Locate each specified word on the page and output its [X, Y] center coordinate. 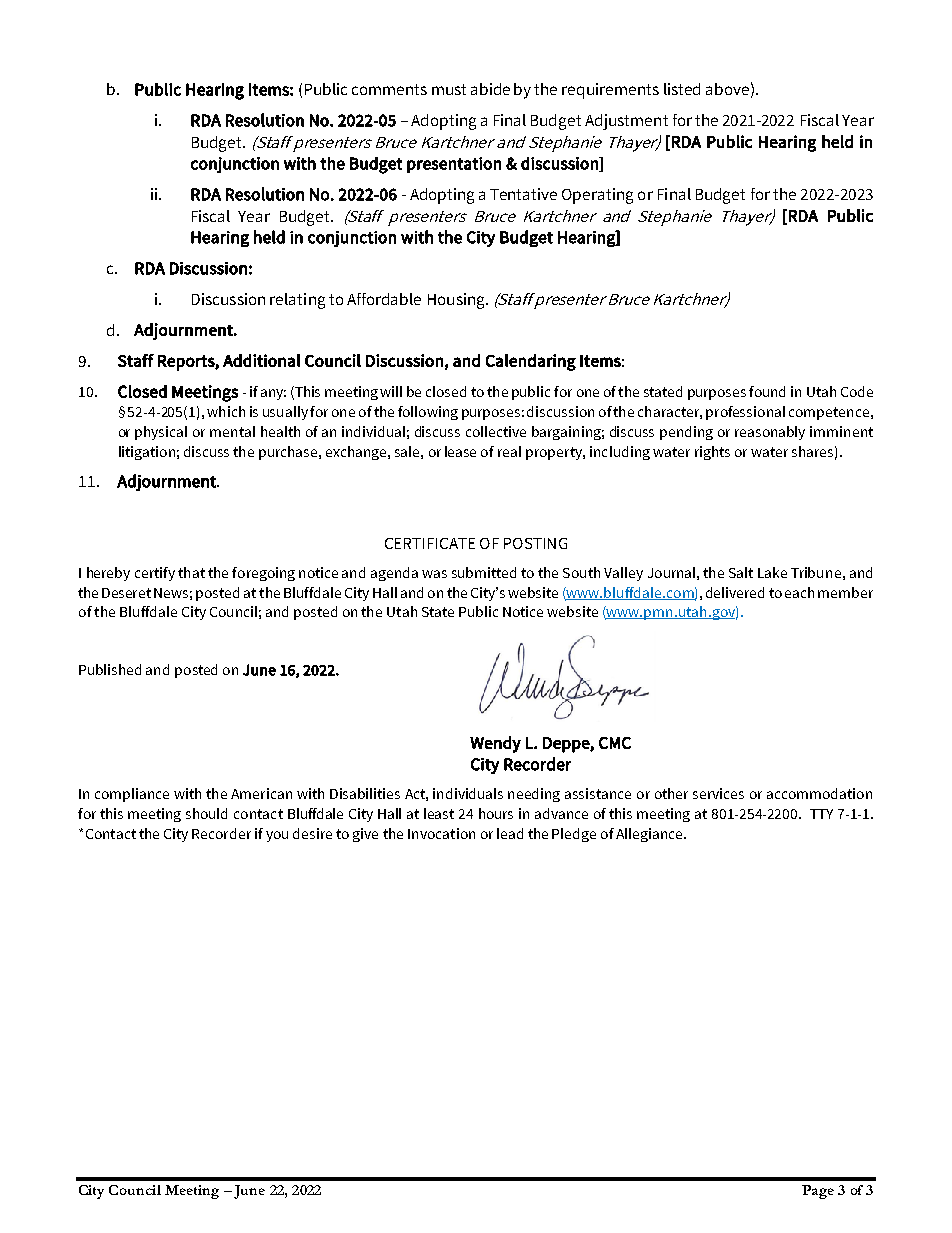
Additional [261, 360]
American [261, 793]
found [767, 391]
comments [389, 89]
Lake [772, 572]
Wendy [495, 744]
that [191, 572]
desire [312, 833]
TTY [821, 814]
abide [490, 89]
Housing [457, 301]
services [718, 793]
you [277, 836]
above [727, 89]
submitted [484, 572]
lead [510, 833]
